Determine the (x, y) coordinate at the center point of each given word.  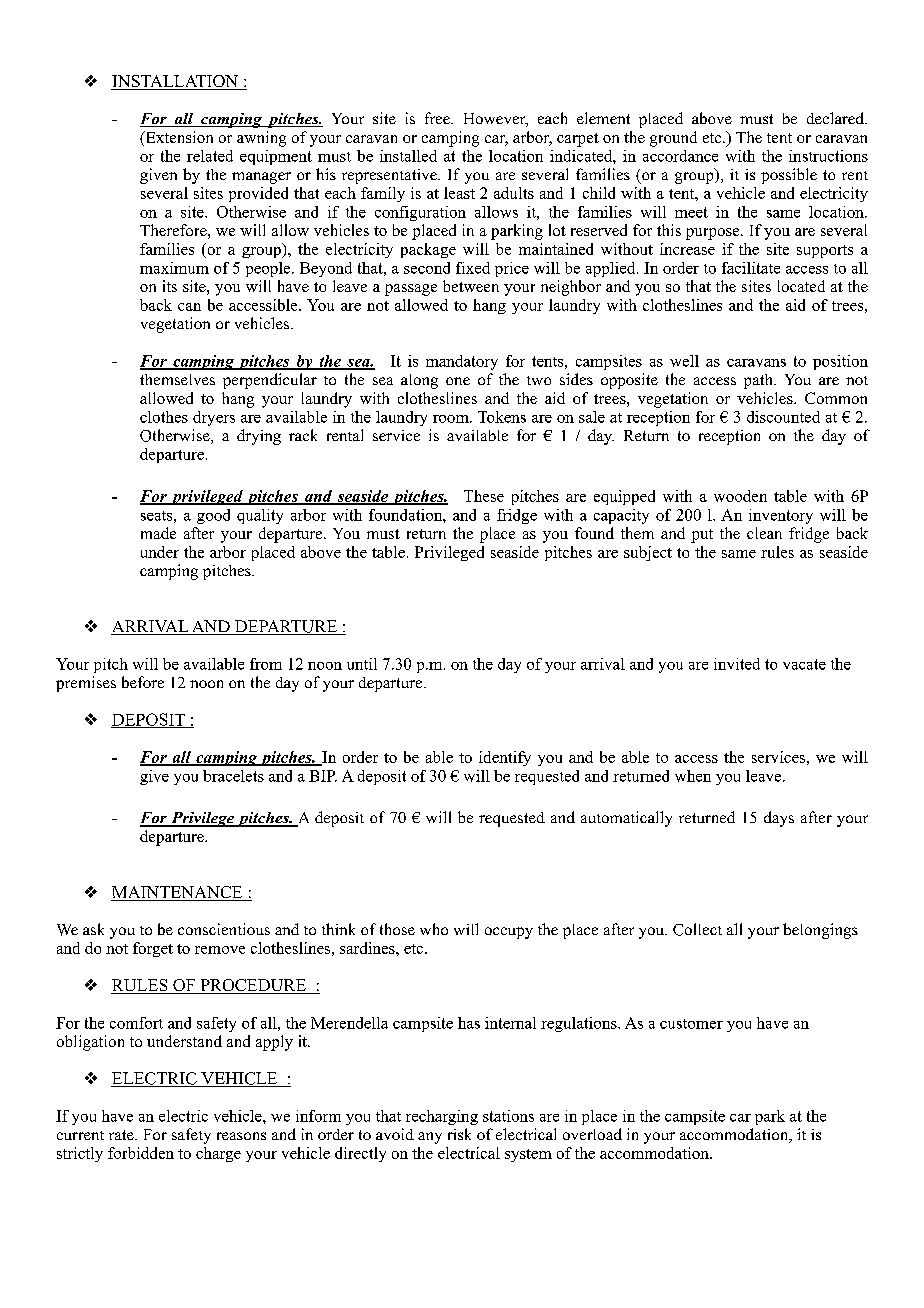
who (434, 929)
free (438, 118)
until (362, 664)
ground (673, 139)
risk (459, 1134)
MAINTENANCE (178, 893)
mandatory (462, 362)
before (143, 682)
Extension (178, 138)
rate (122, 1135)
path (759, 381)
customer (691, 1024)
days (779, 819)
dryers (214, 418)
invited (737, 664)
